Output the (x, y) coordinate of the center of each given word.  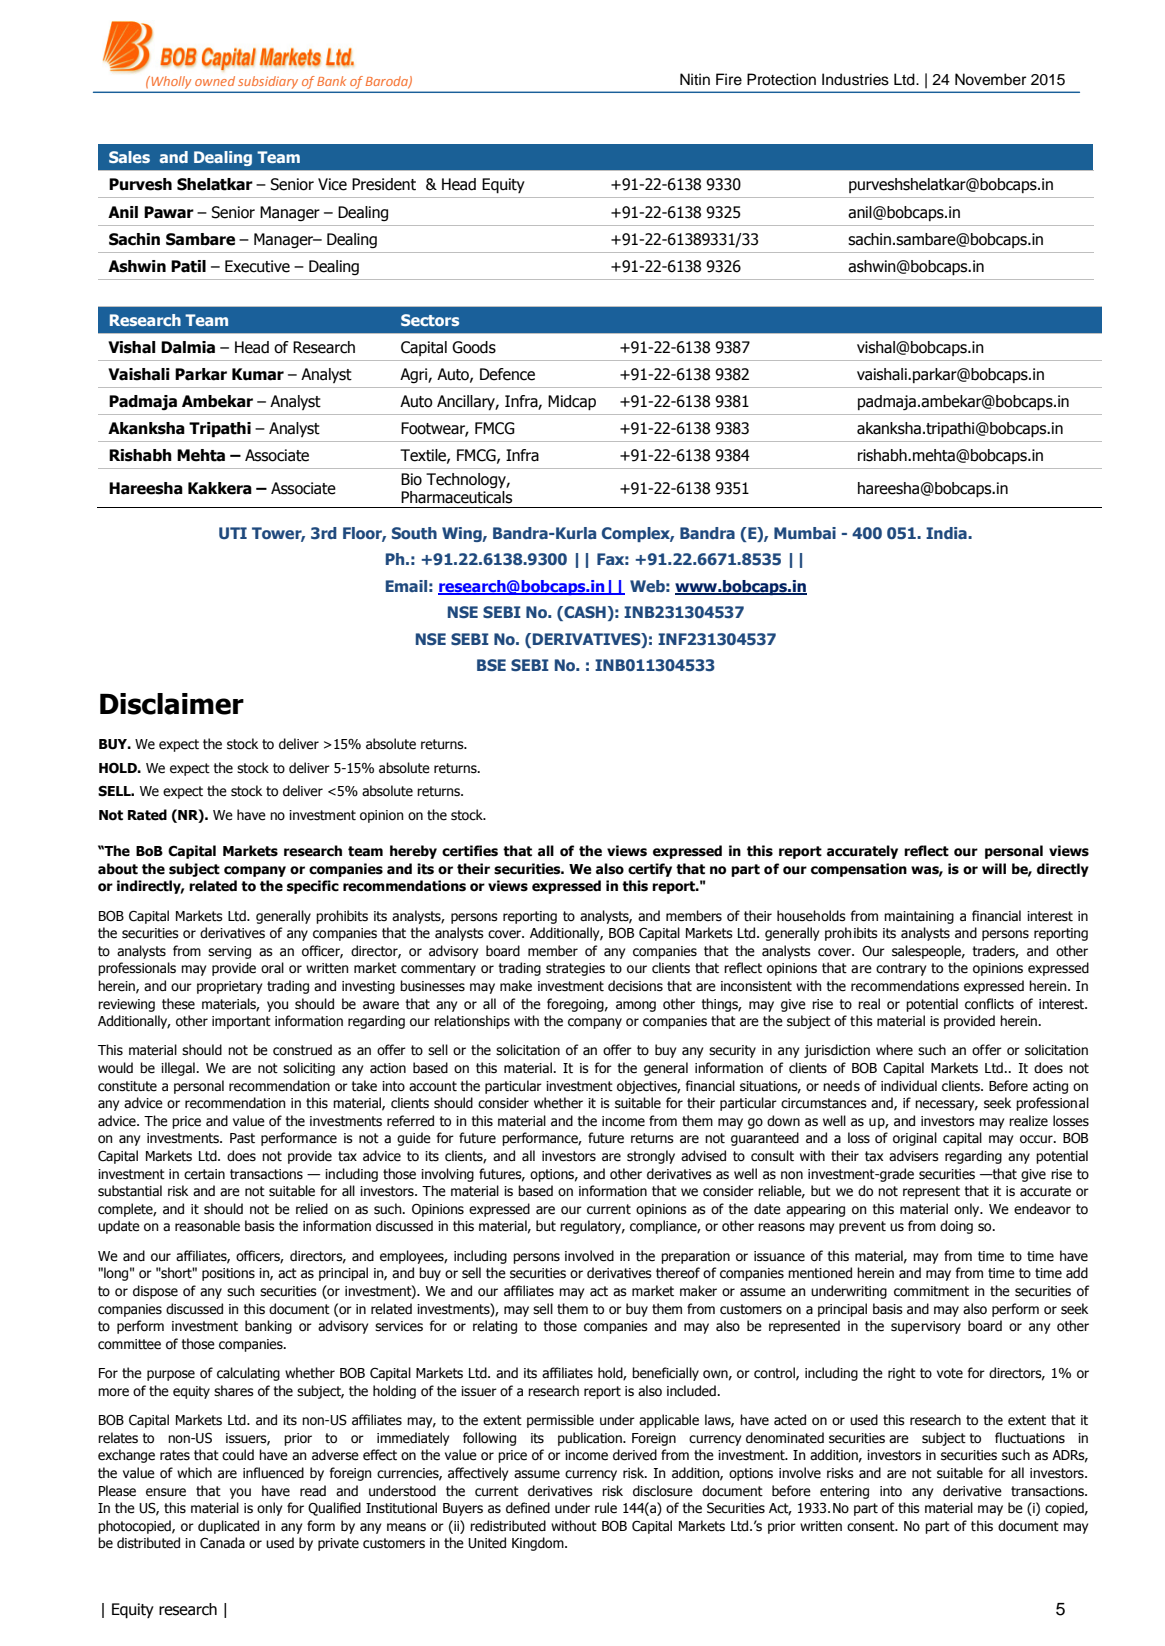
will (994, 868)
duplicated (228, 1527)
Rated (147, 815)
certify (650, 870)
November (990, 79)
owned (215, 81)
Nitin (695, 79)
